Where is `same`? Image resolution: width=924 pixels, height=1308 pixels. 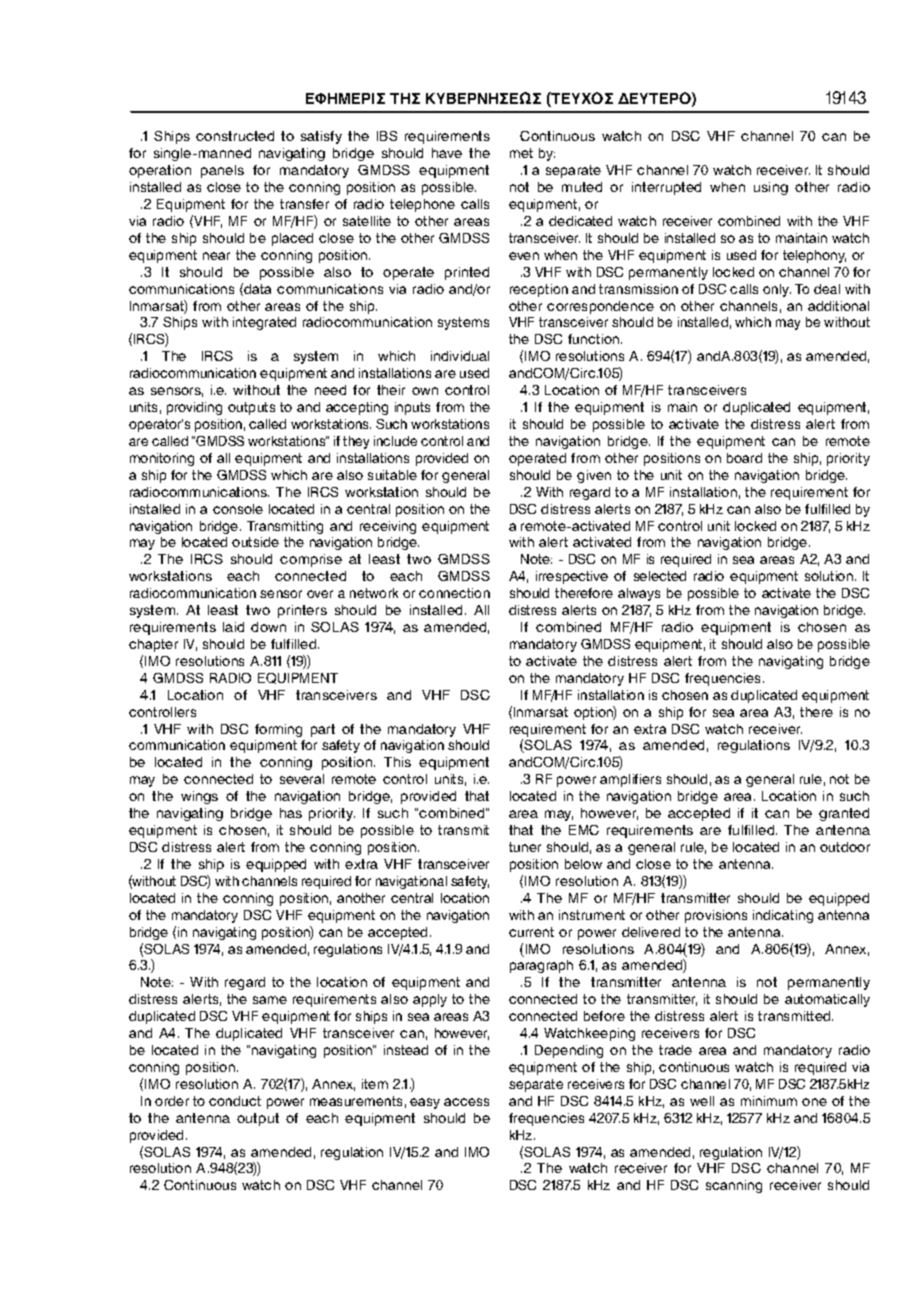 same is located at coordinates (270, 1000).
